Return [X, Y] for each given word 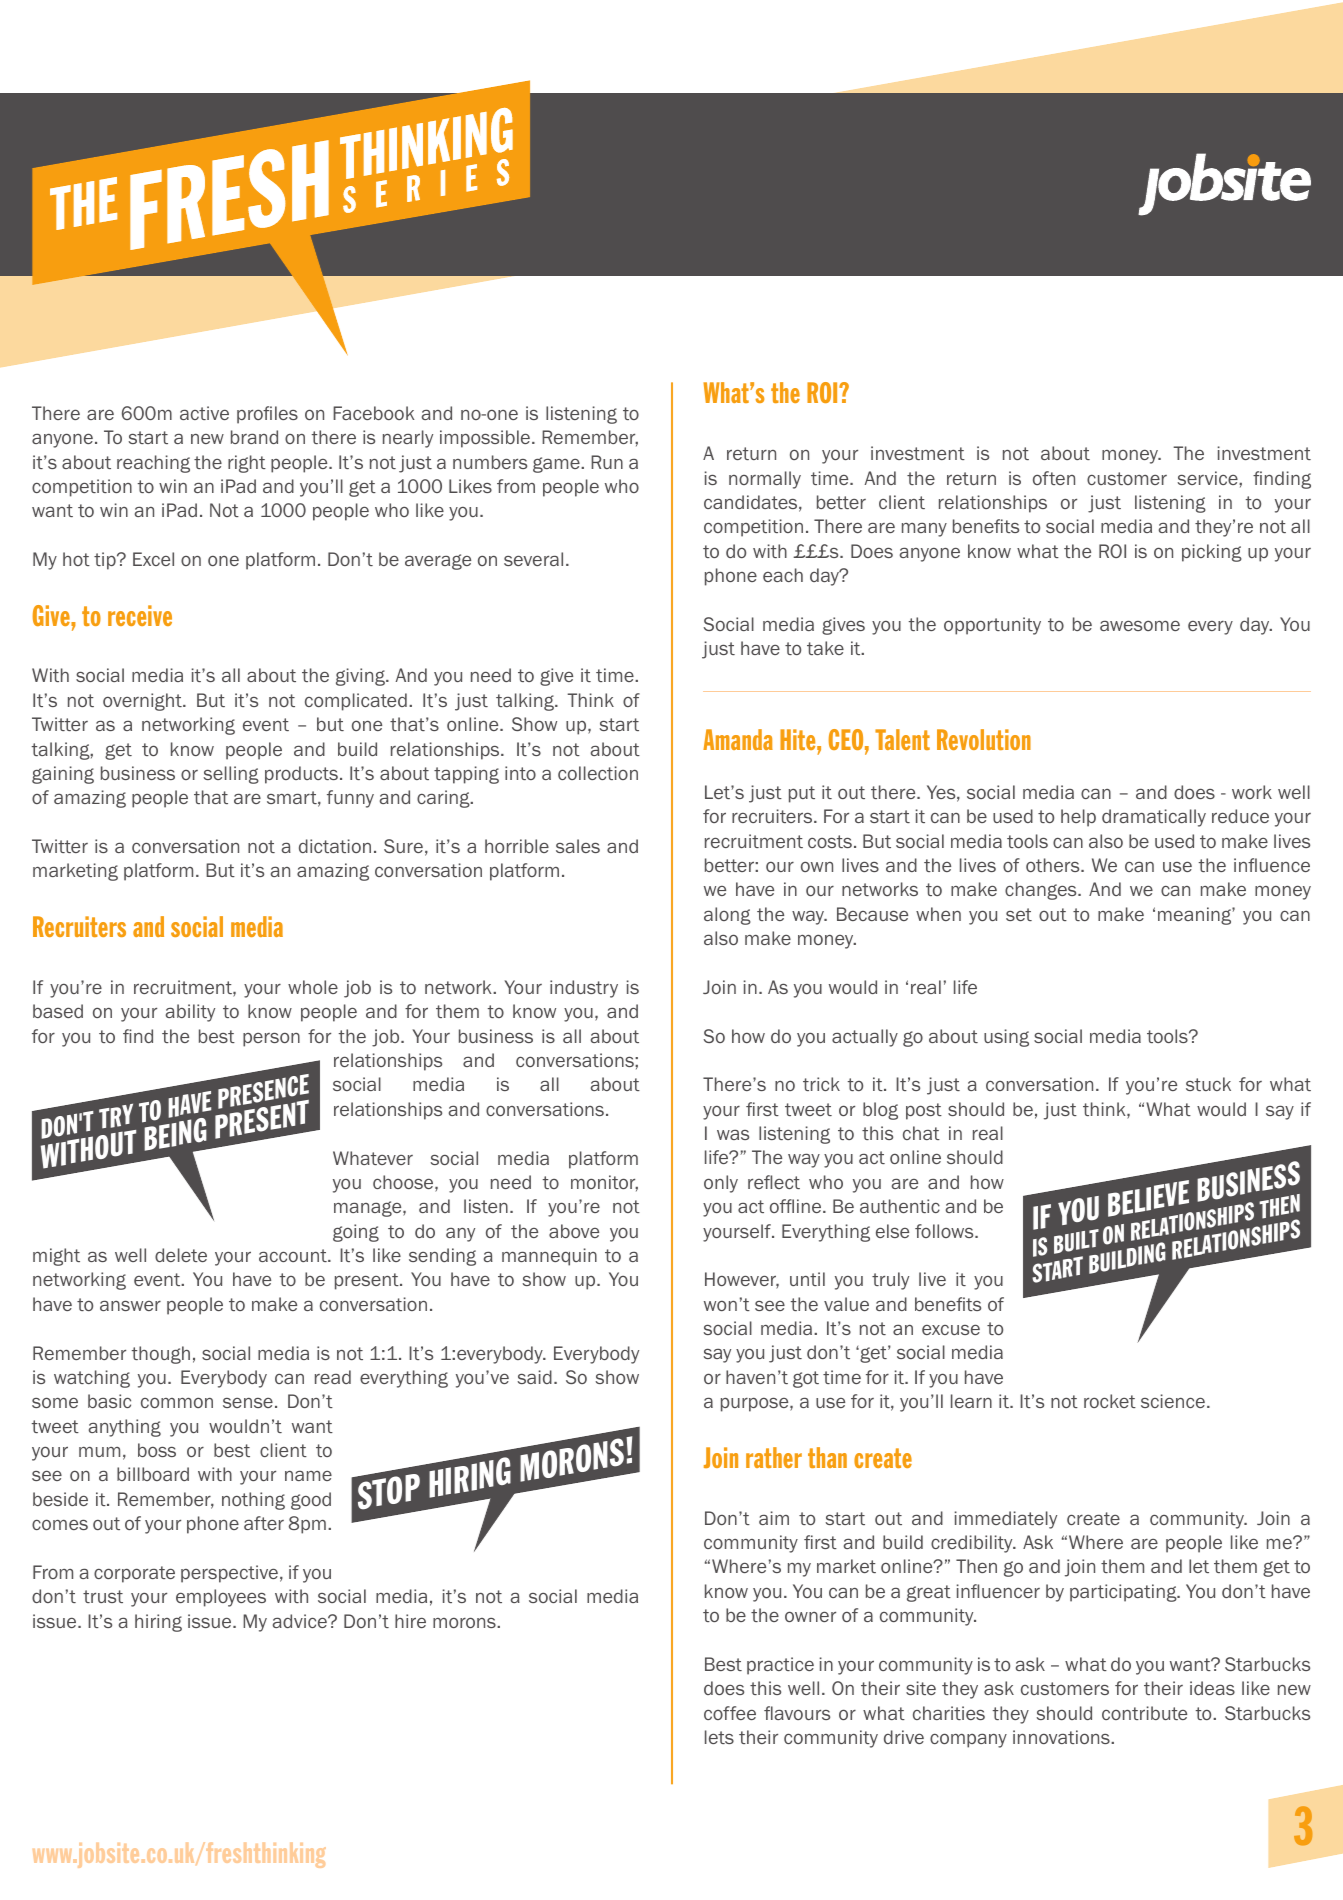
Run [607, 462]
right [247, 464]
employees [221, 1598]
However [742, 1280]
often [1054, 478]
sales [578, 846]
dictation [335, 846]
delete [181, 1255]
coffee [730, 1713]
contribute [1144, 1713]
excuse [951, 1330]
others [1054, 865]
